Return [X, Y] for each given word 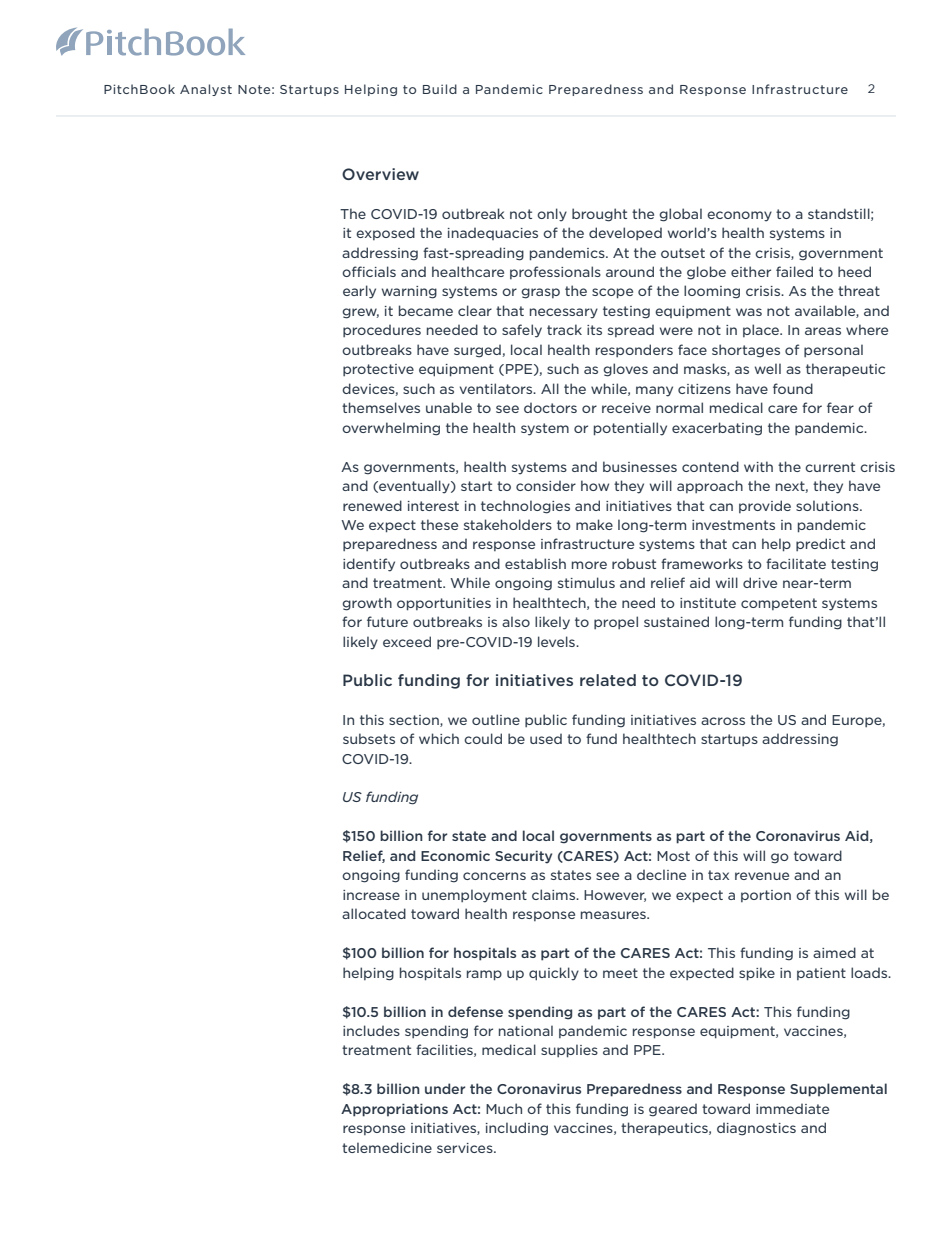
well [768, 368]
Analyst [206, 90]
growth [367, 604]
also [516, 621]
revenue [762, 876]
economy [739, 216]
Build [440, 89]
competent [779, 604]
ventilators [497, 388]
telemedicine [387, 1147]
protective [378, 370]
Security [523, 857]
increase [371, 895]
